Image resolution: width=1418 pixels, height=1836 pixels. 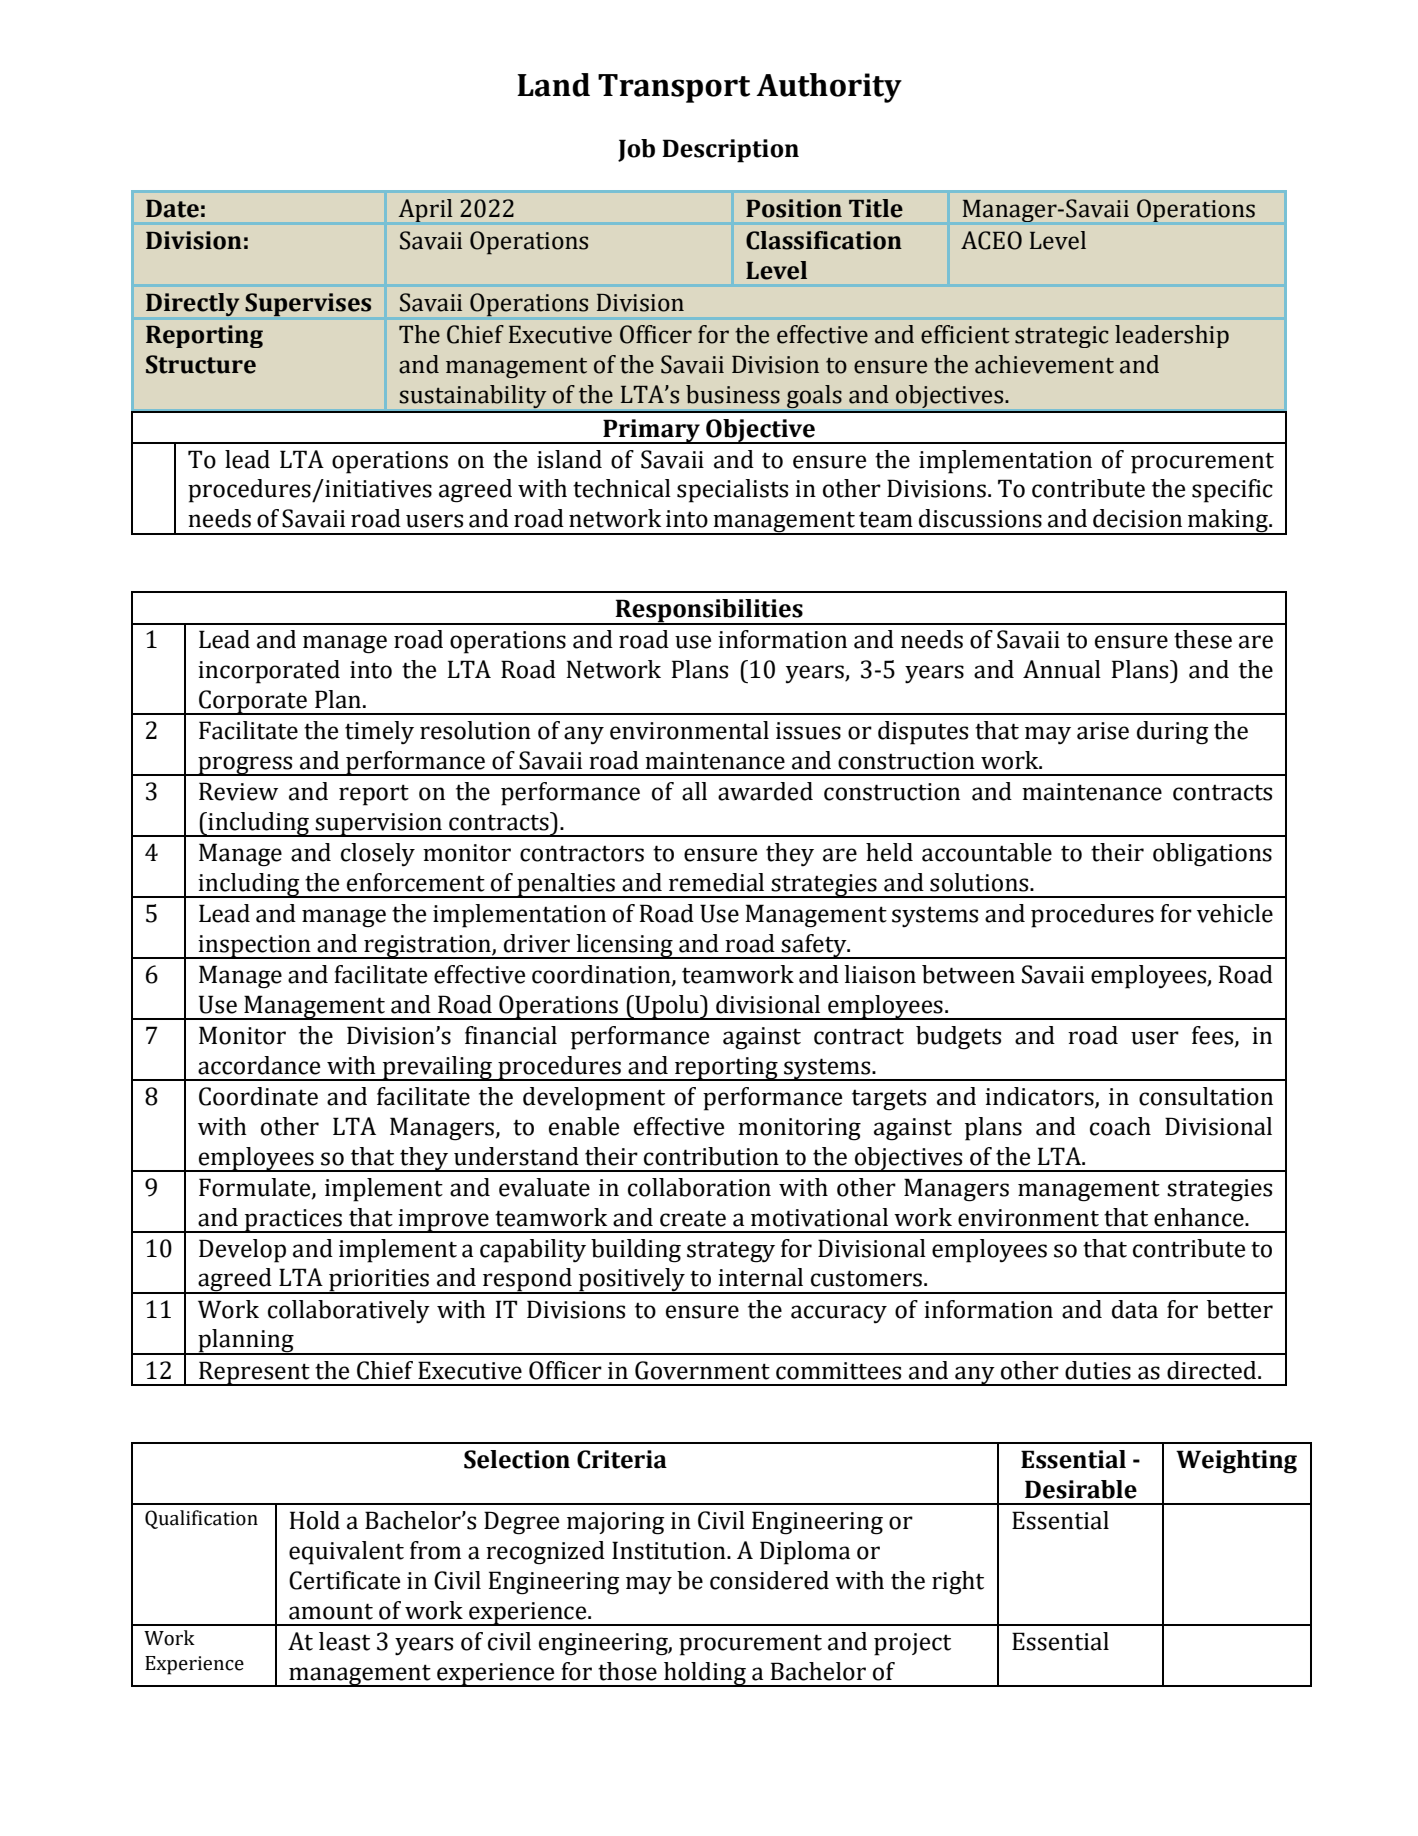 What do you see at coordinates (732, 491) in the page?
I see `specialists` at bounding box center [732, 491].
